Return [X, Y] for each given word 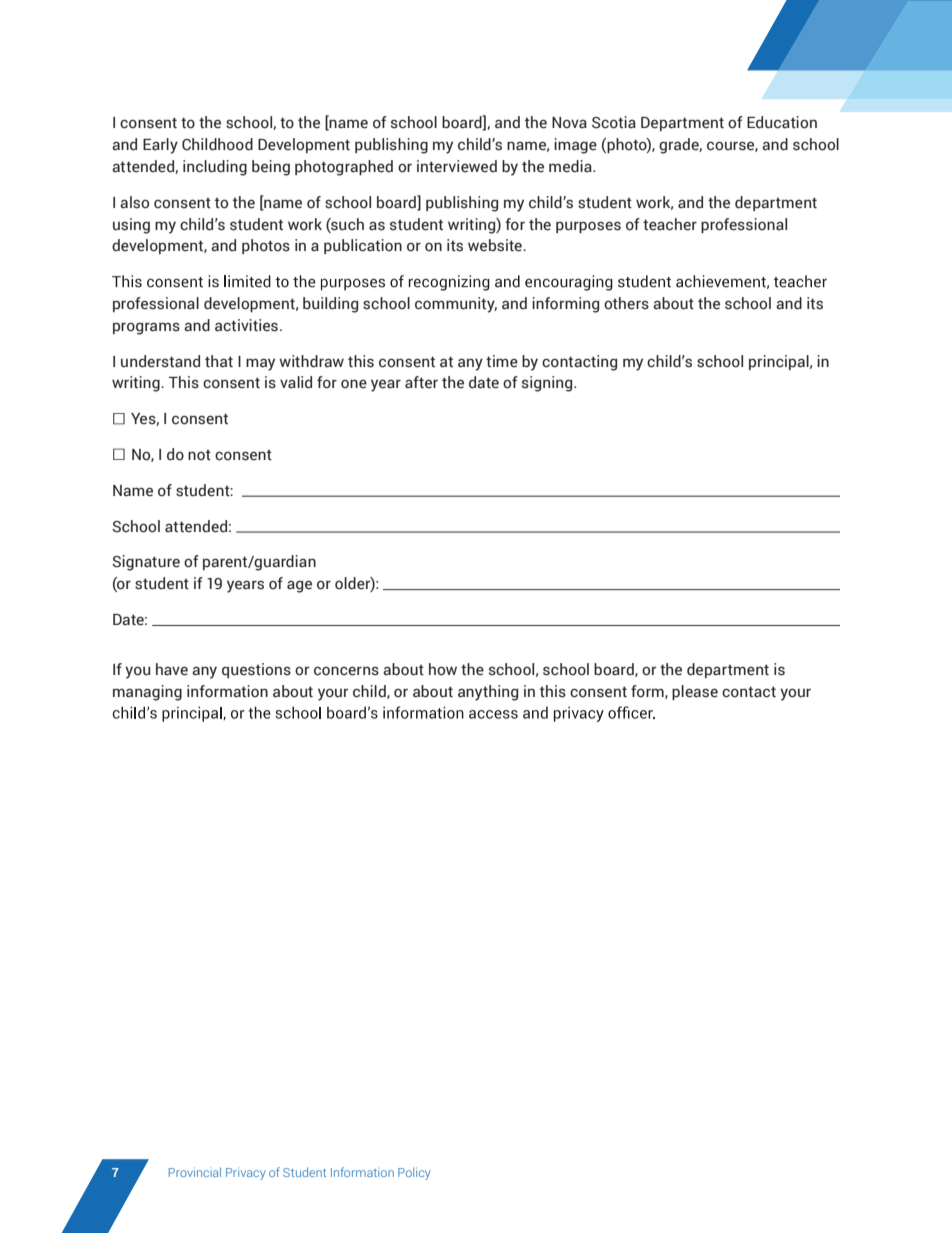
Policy [414, 1173]
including [215, 168]
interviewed [457, 166]
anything [488, 693]
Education [782, 122]
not [199, 455]
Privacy [246, 1173]
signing [548, 384]
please [695, 692]
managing [147, 693]
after [421, 382]
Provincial [195, 1172]
